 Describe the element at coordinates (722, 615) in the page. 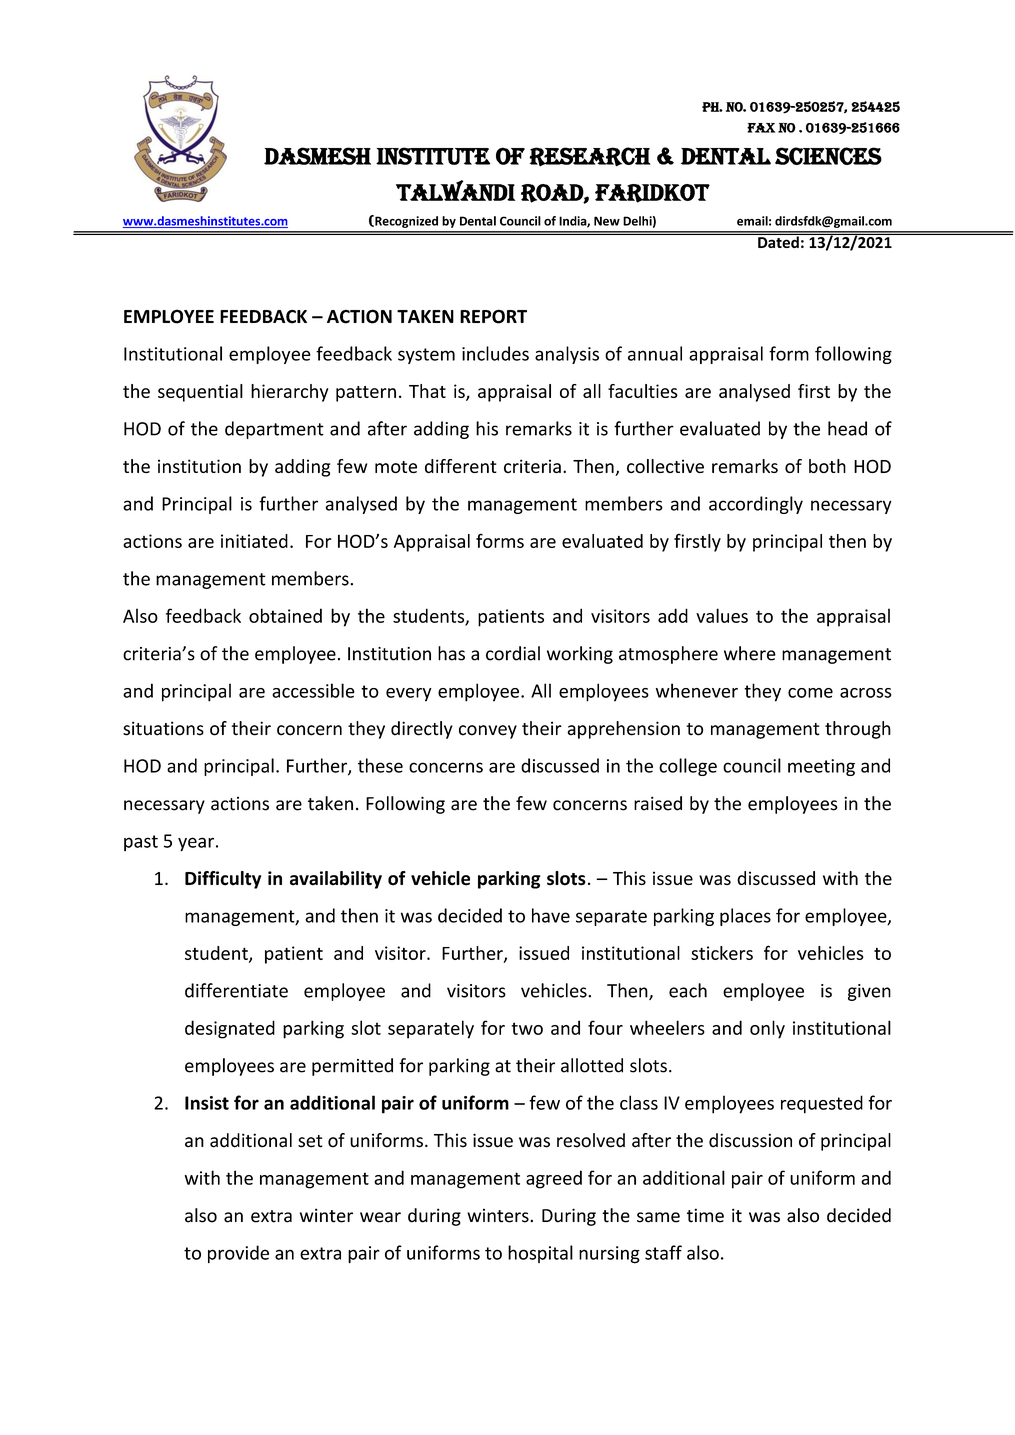

I see `values` at that location.
